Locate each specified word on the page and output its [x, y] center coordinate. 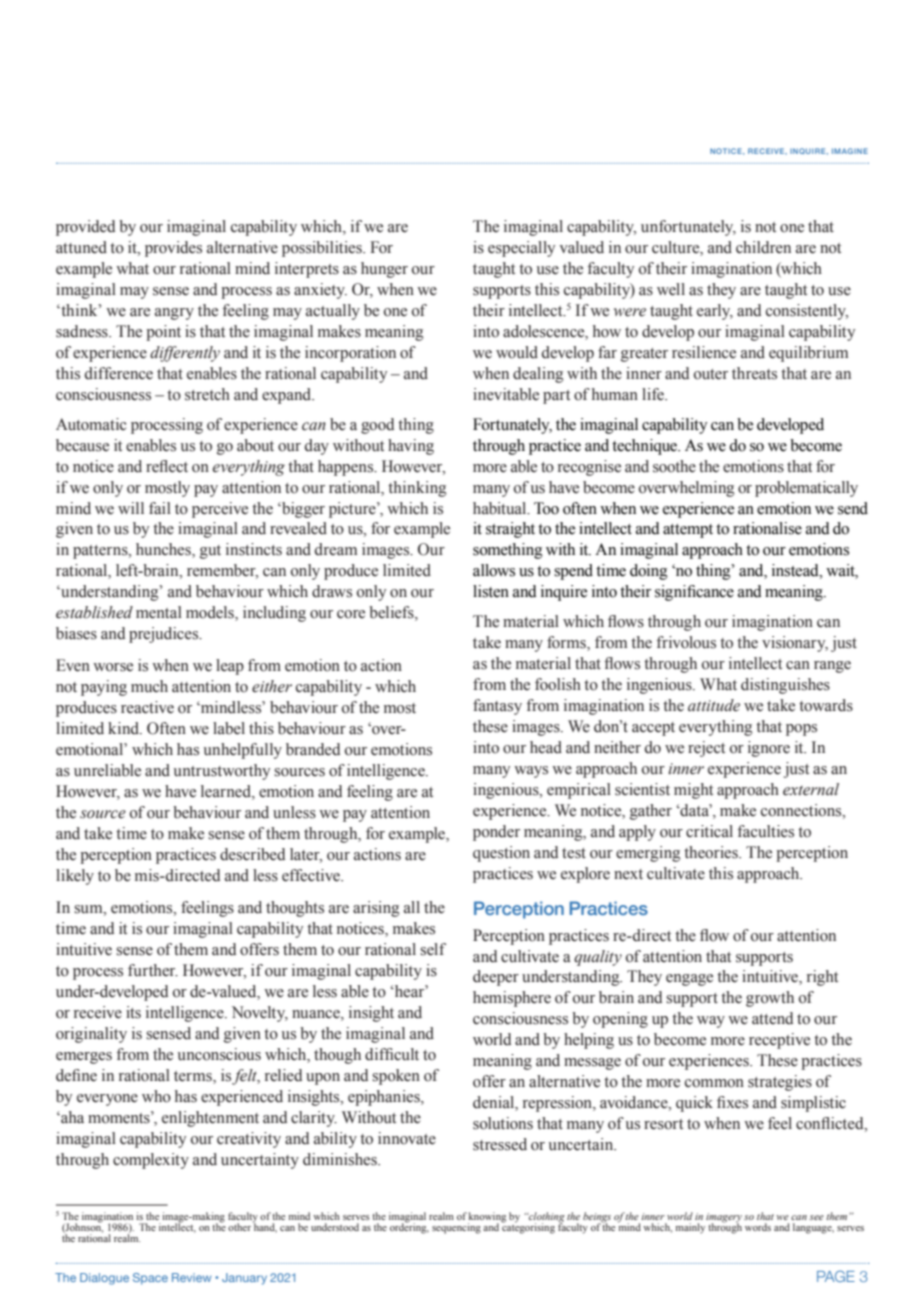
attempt [688, 531]
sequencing [456, 1228]
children [763, 247]
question [501, 854]
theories [712, 852]
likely [75, 877]
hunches [164, 550]
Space [150, 1279]
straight [510, 530]
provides [173, 249]
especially [521, 249]
